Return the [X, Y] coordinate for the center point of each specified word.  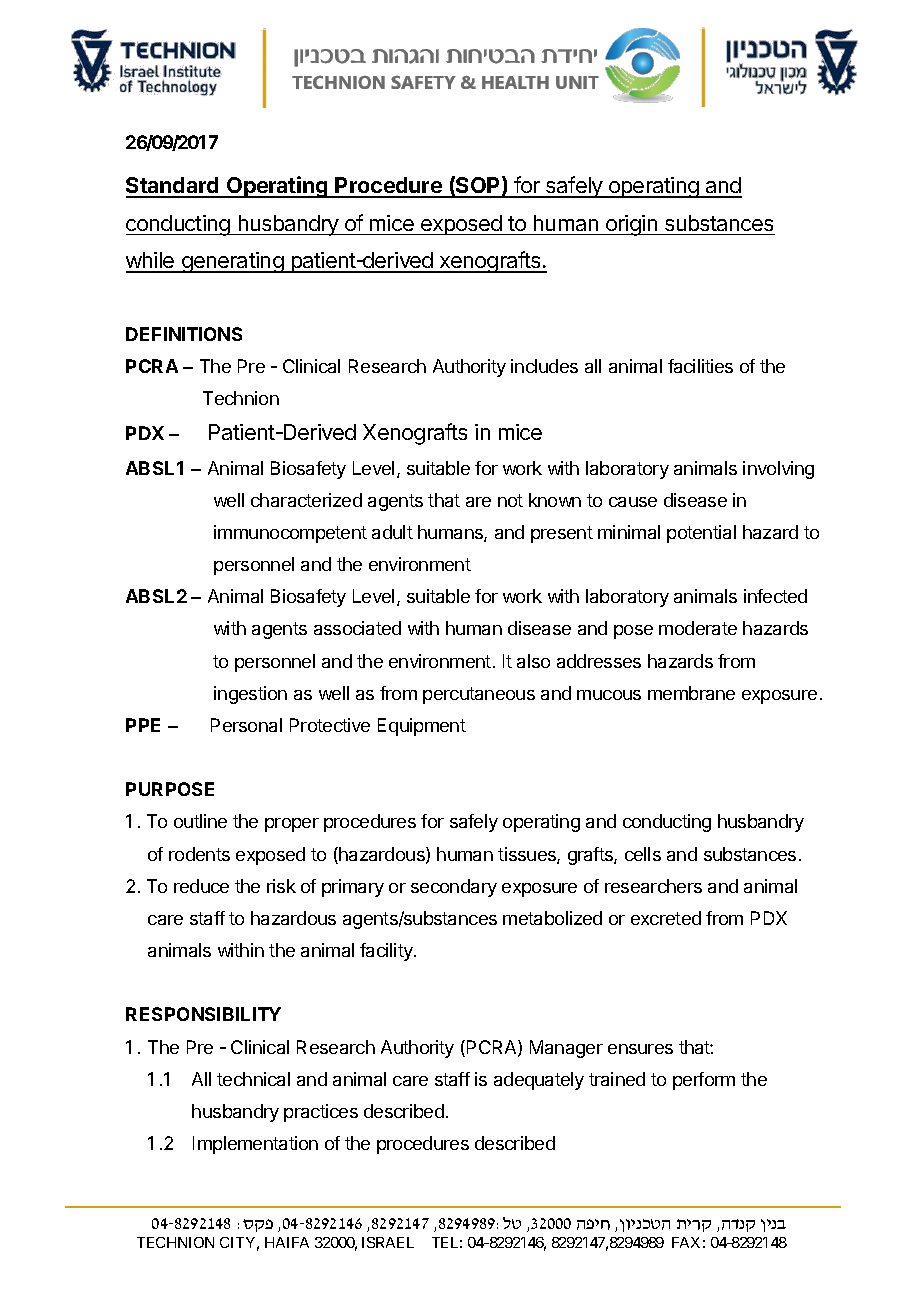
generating [232, 262]
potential [701, 534]
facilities [700, 366]
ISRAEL [388, 1242]
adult [392, 532]
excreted [666, 918]
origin [632, 225]
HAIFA [287, 1242]
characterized [306, 500]
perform [704, 1081]
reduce [201, 886]
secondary [454, 888]
